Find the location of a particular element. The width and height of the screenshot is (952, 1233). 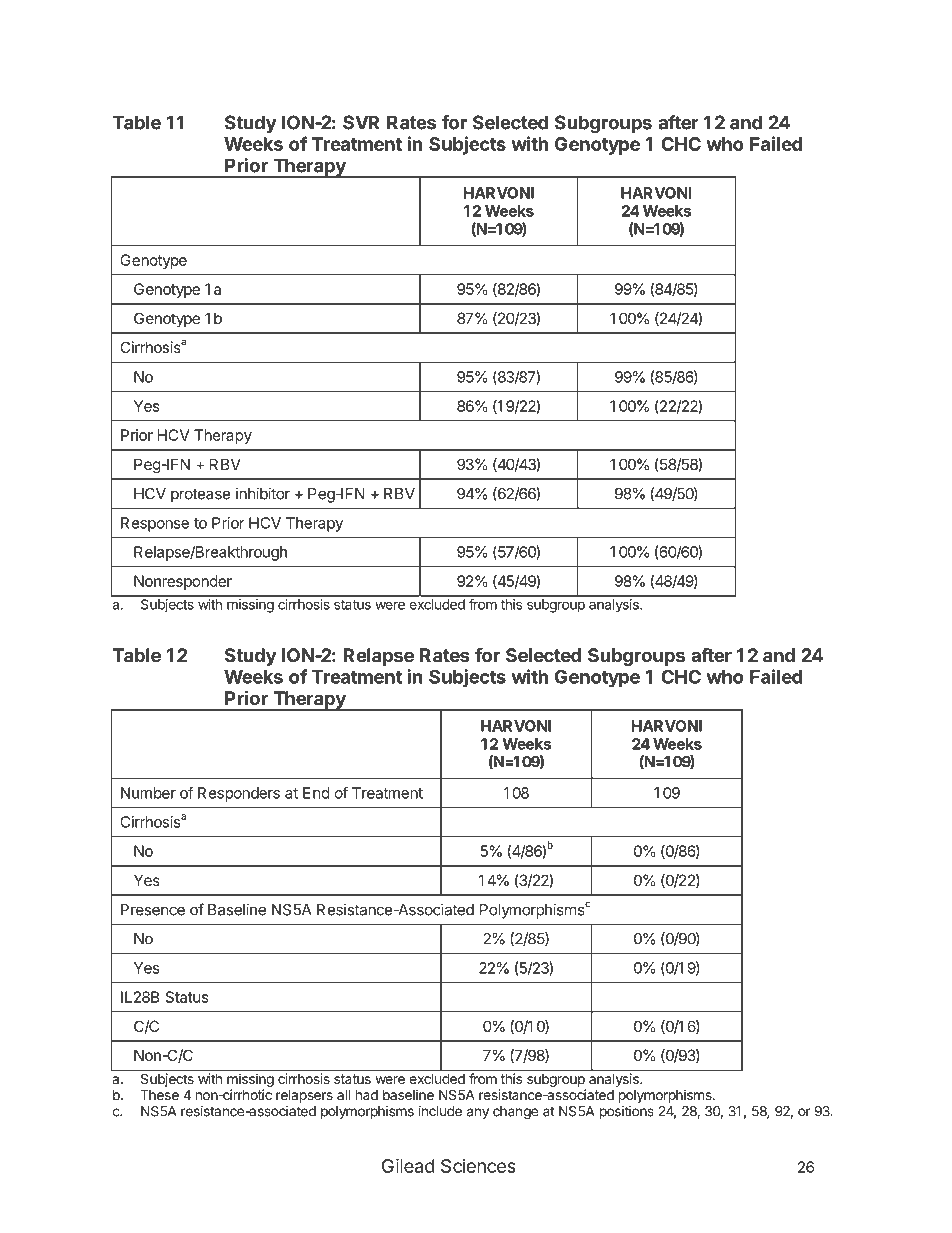

all is located at coordinates (343, 1094).
